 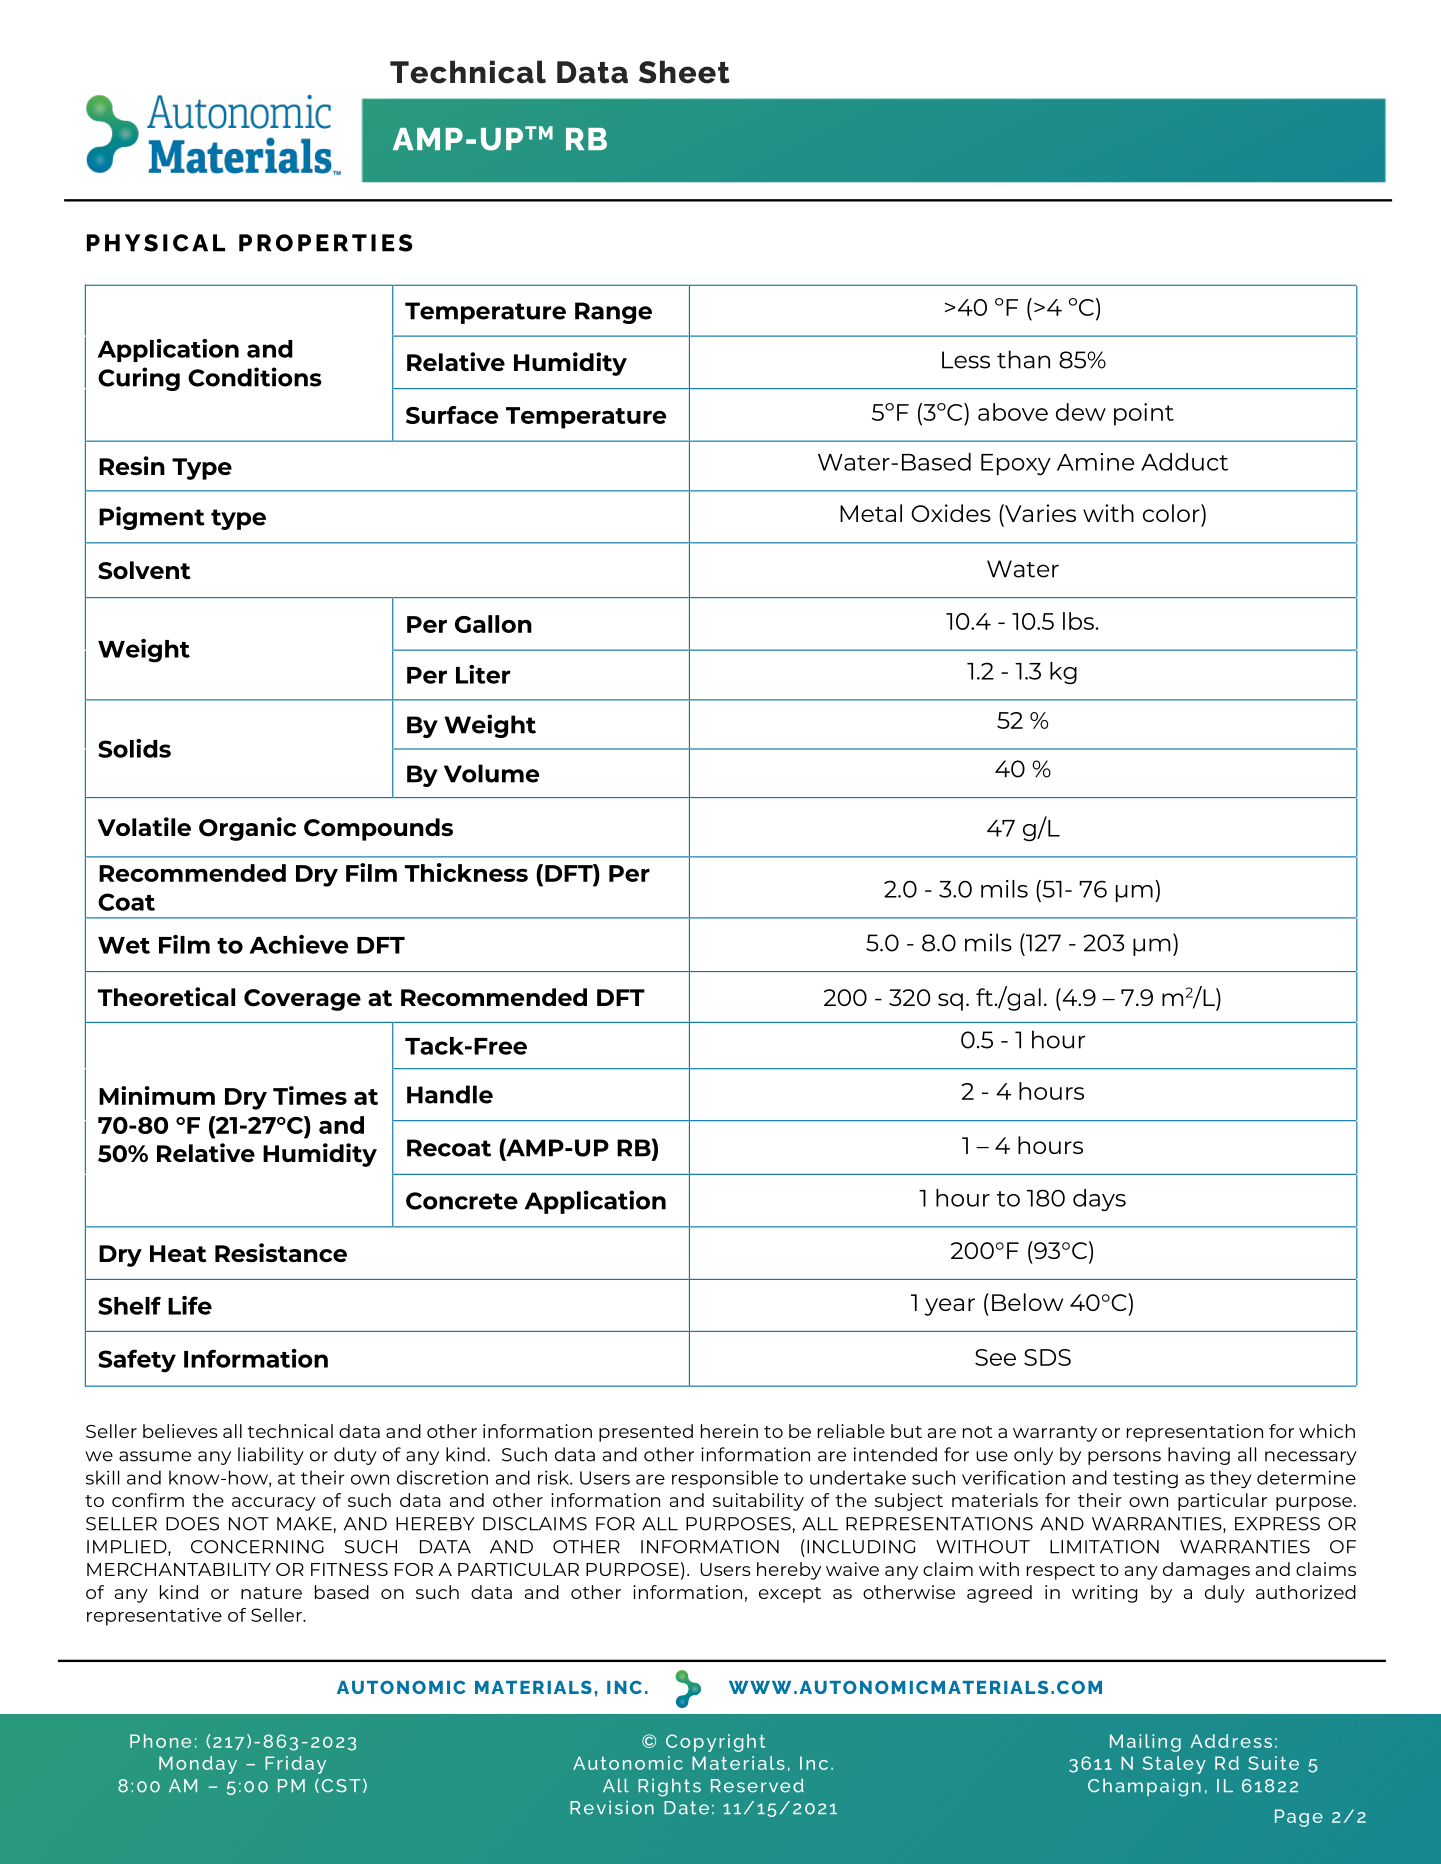 What do you see at coordinates (871, 513) in the screenshot?
I see `Metal` at bounding box center [871, 513].
